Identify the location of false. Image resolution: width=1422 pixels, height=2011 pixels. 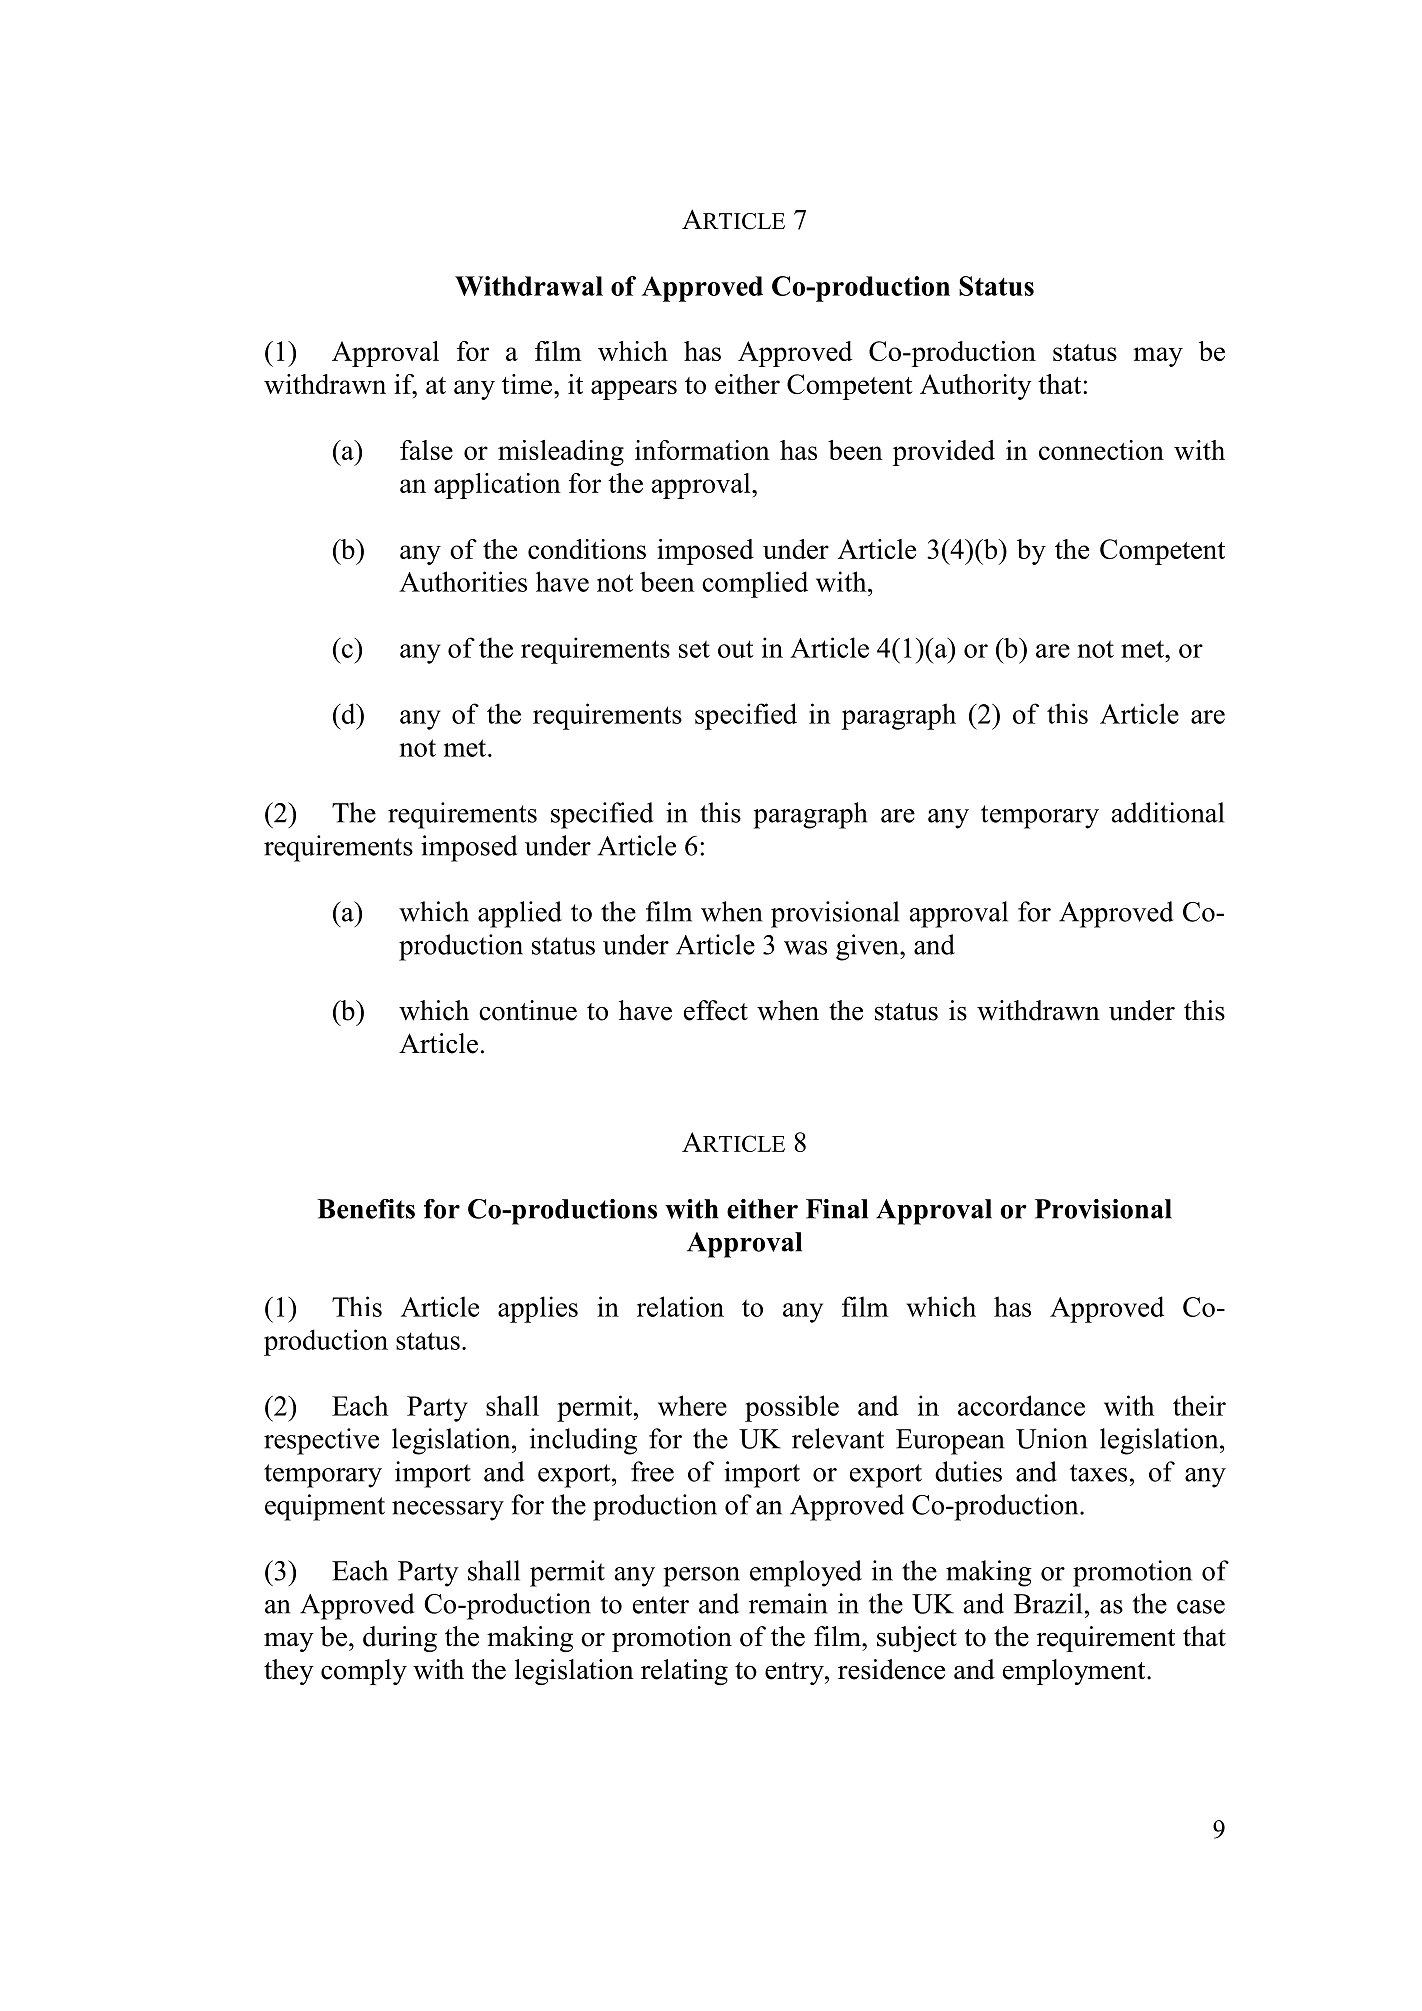
(426, 450).
